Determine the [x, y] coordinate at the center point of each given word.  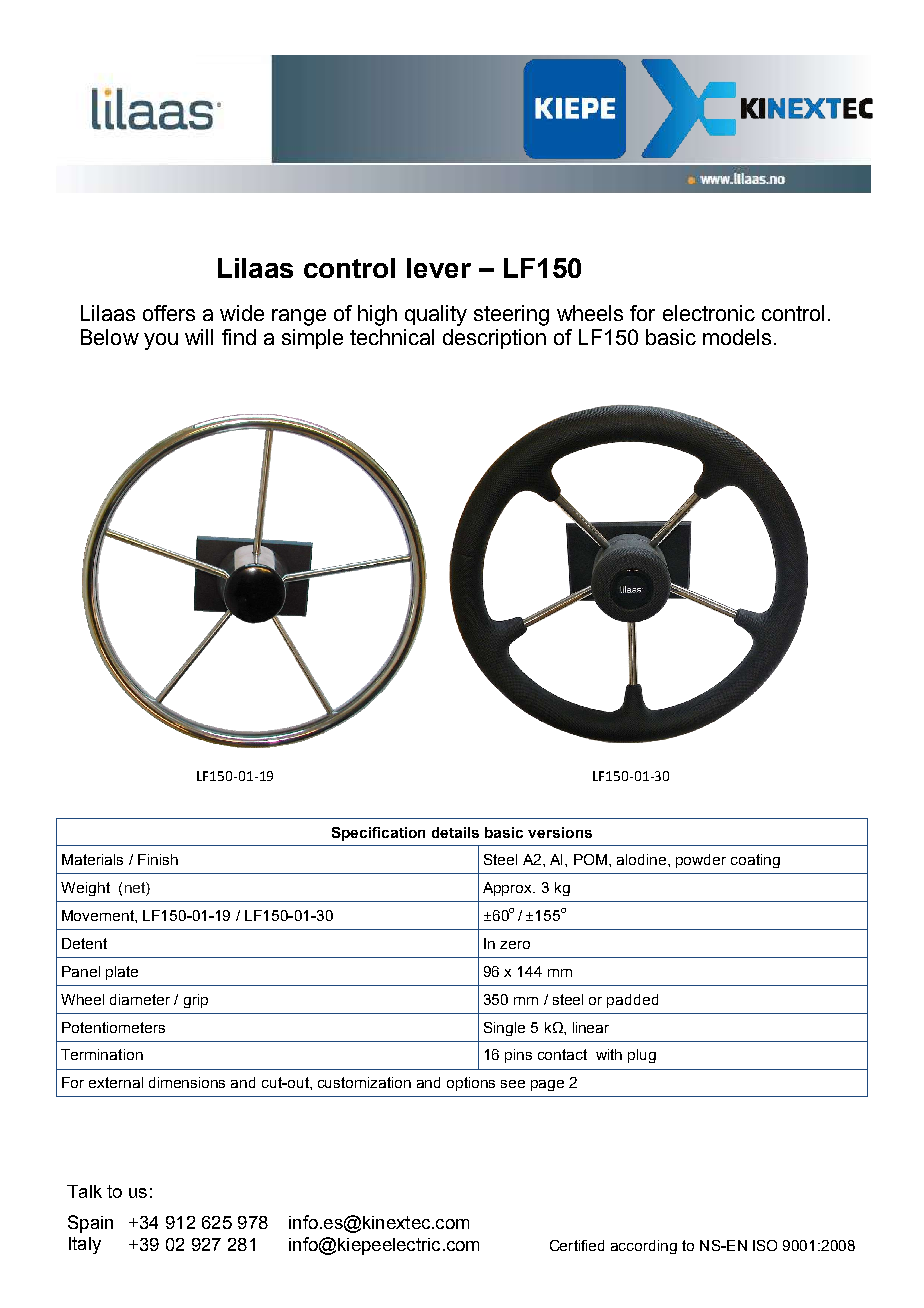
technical [392, 337]
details [455, 832]
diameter [140, 999]
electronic [709, 313]
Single [504, 1029]
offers [169, 313]
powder [701, 861]
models [737, 337]
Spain [90, 1224]
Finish [158, 859]
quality [436, 315]
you [161, 341]
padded [632, 1001]
